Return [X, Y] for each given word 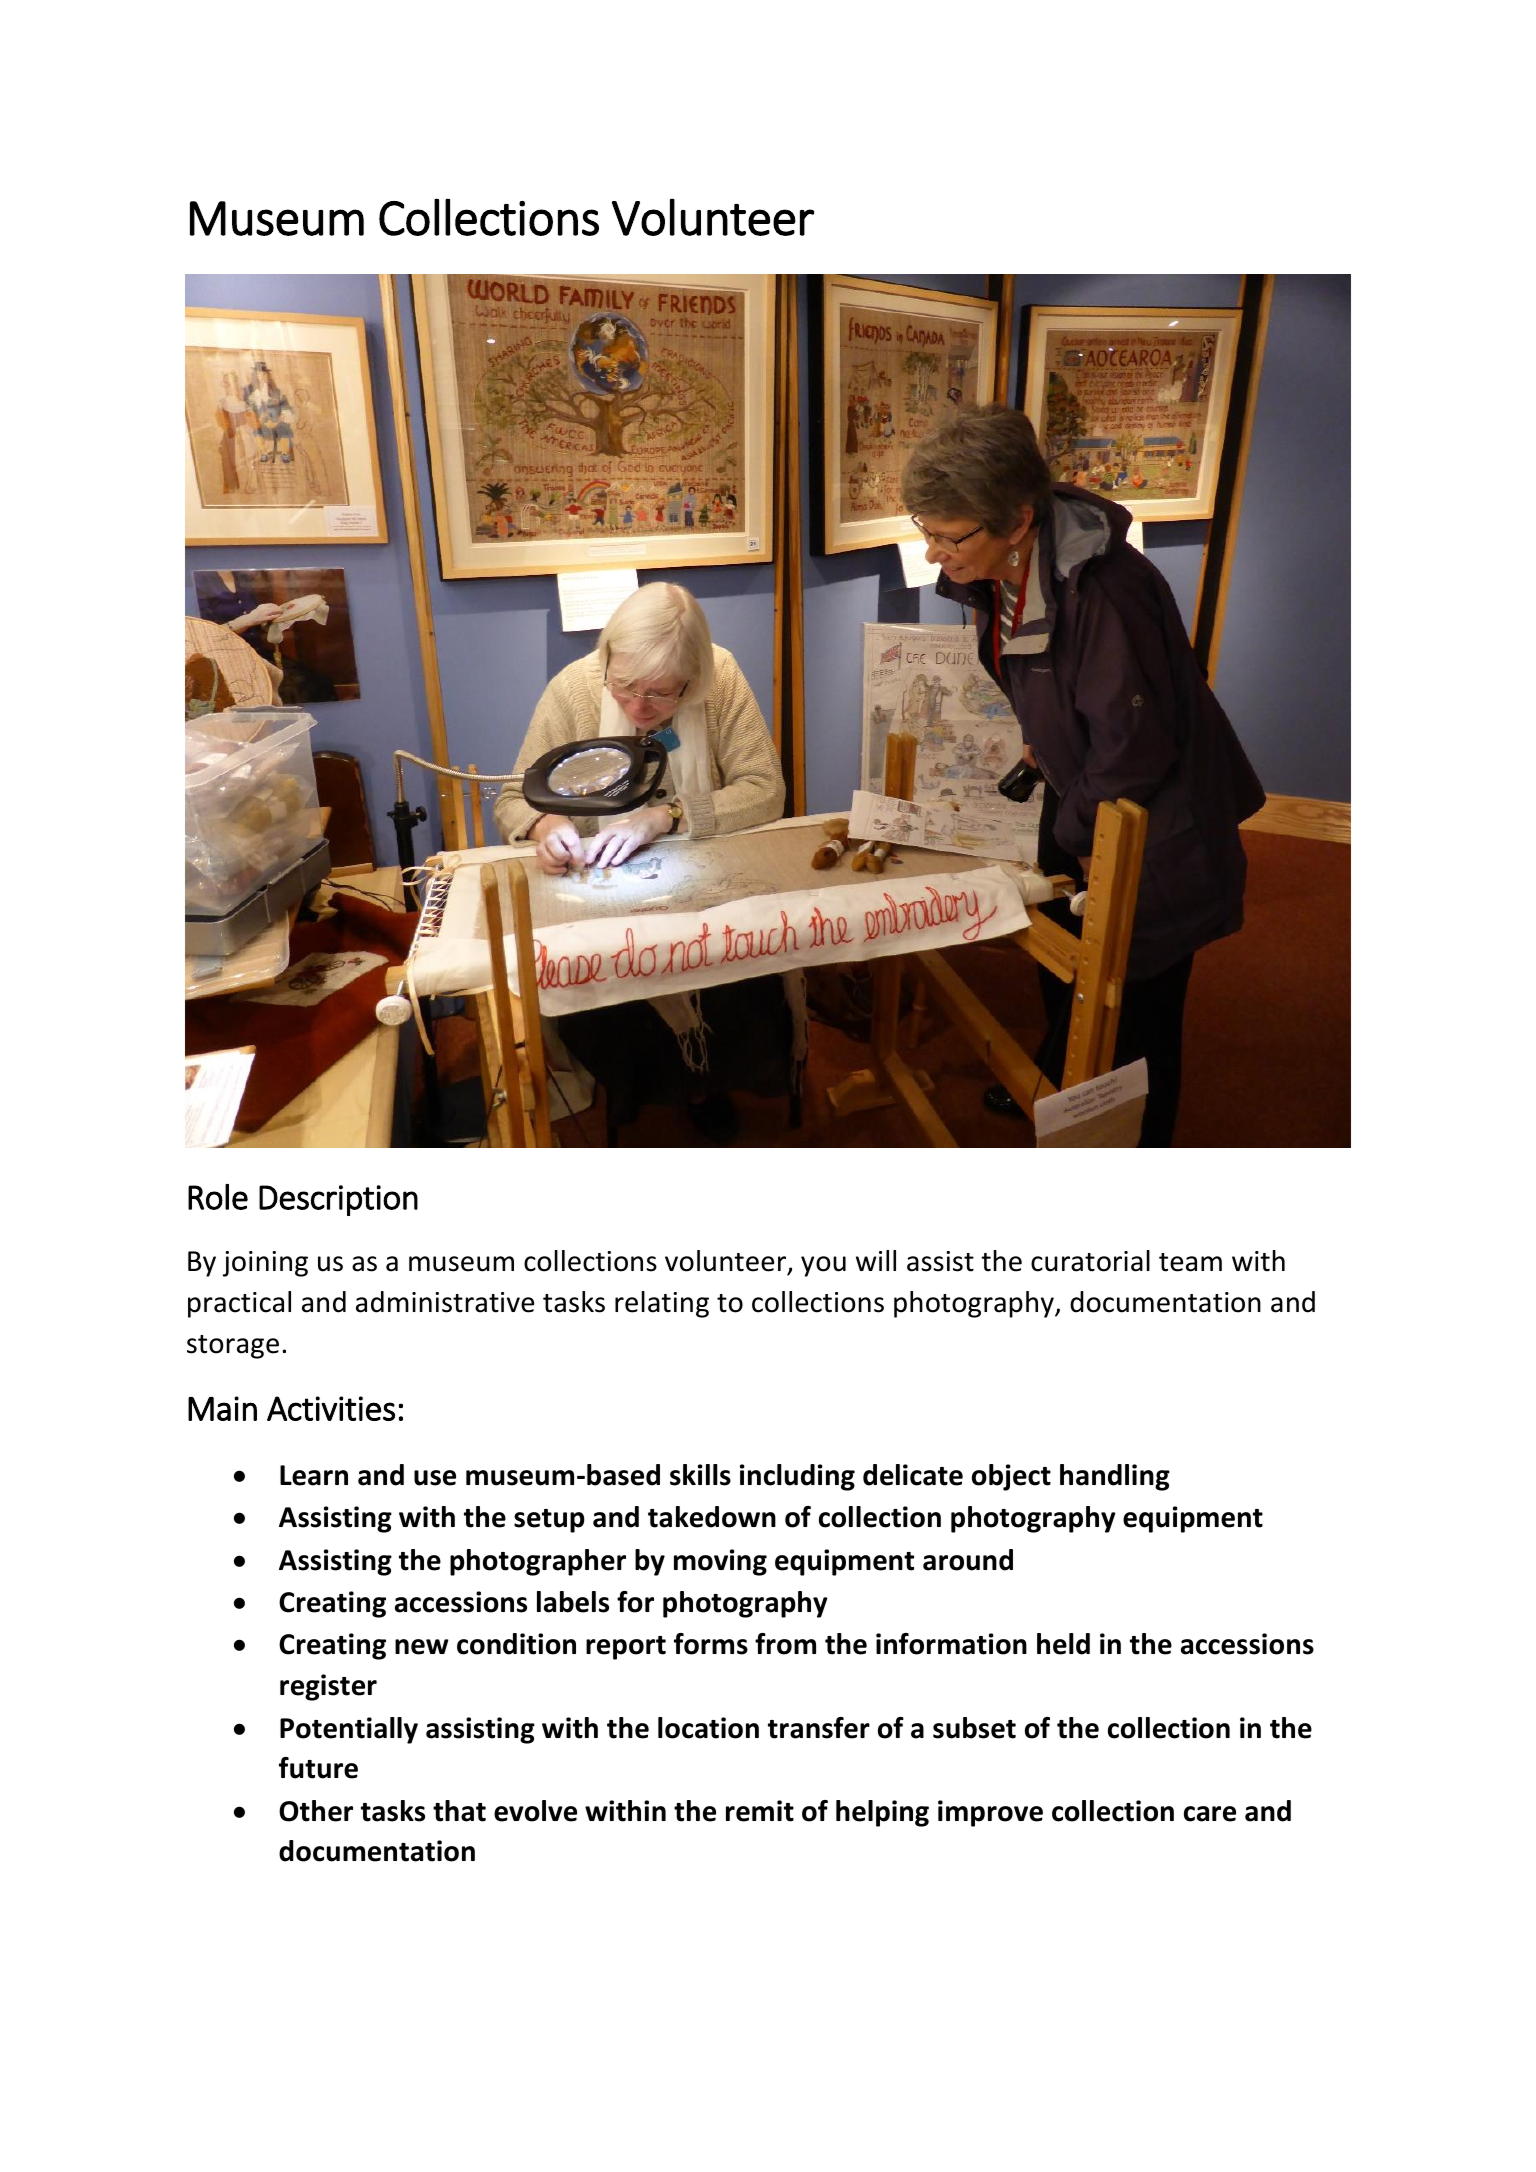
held [1063, 1644]
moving [720, 1562]
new [422, 1647]
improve [990, 1813]
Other [316, 1811]
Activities [331, 1408]
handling [1115, 1477]
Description [338, 1200]
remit [760, 1811]
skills [700, 1475]
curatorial [1090, 1261]
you [823, 1266]
